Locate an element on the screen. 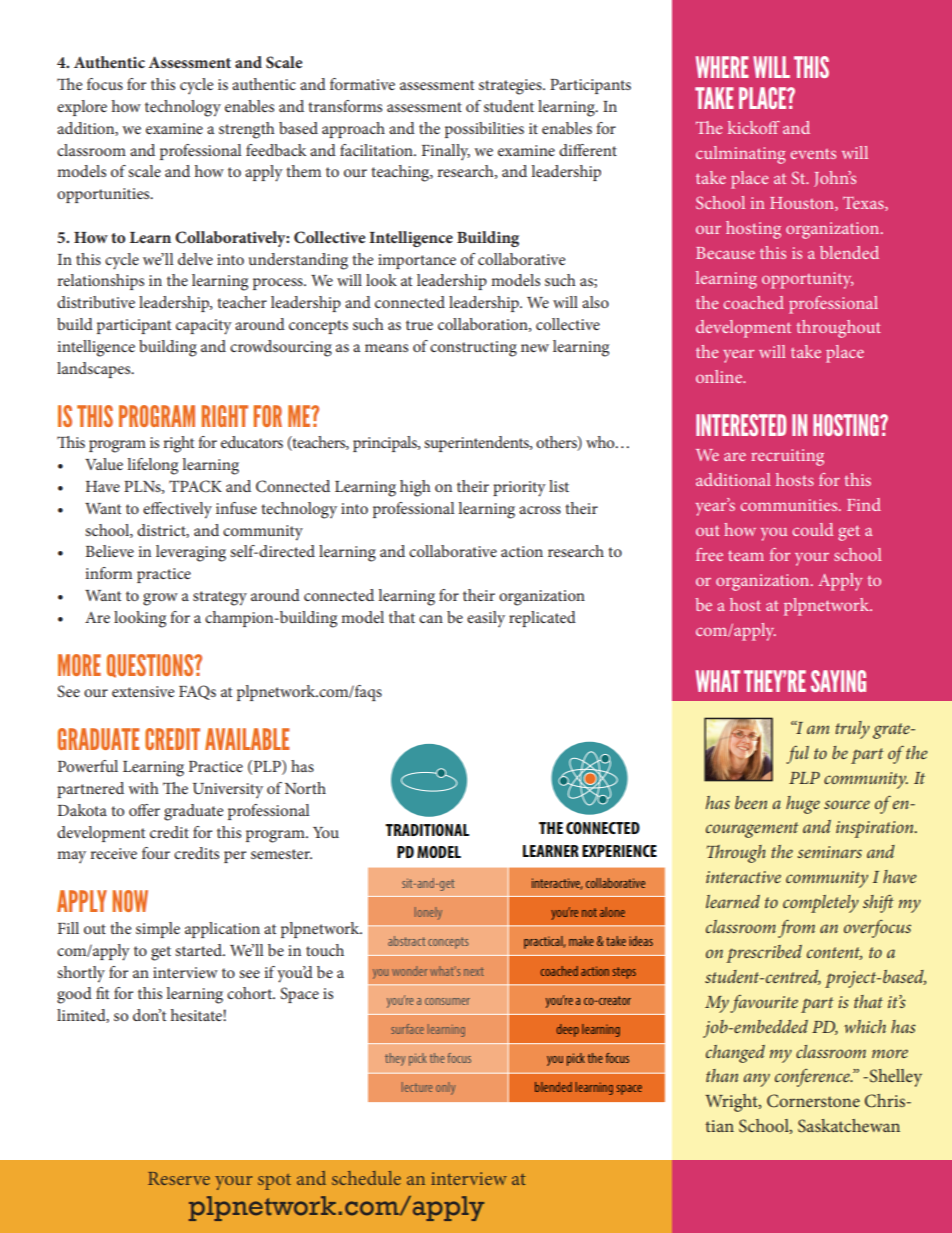 Image resolution: width=952 pixels, height=1233 pixels. lifelong is located at coordinates (152, 466).
